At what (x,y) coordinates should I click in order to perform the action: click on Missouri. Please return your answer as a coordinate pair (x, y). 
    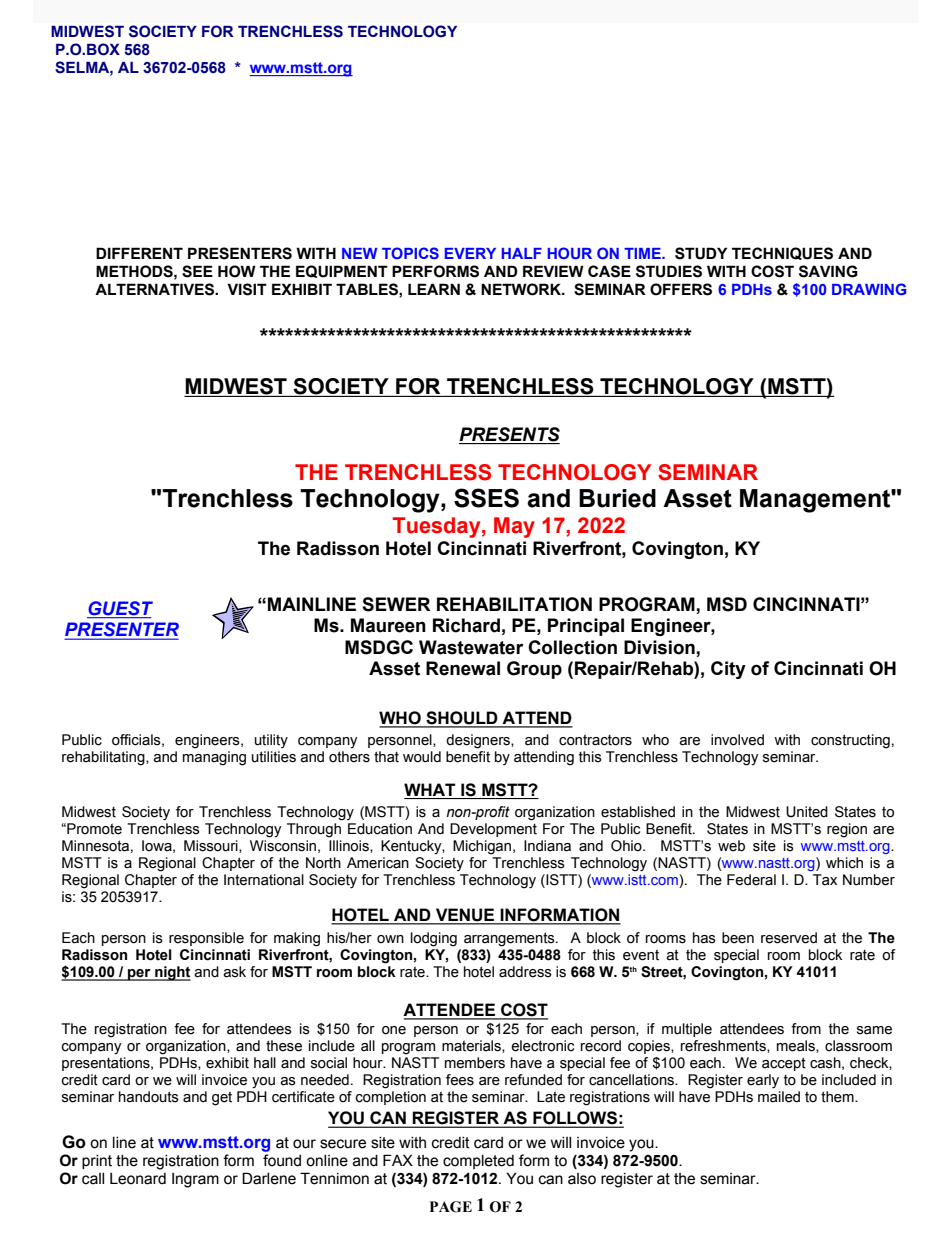
    Looking at the image, I should click on (212, 846).
